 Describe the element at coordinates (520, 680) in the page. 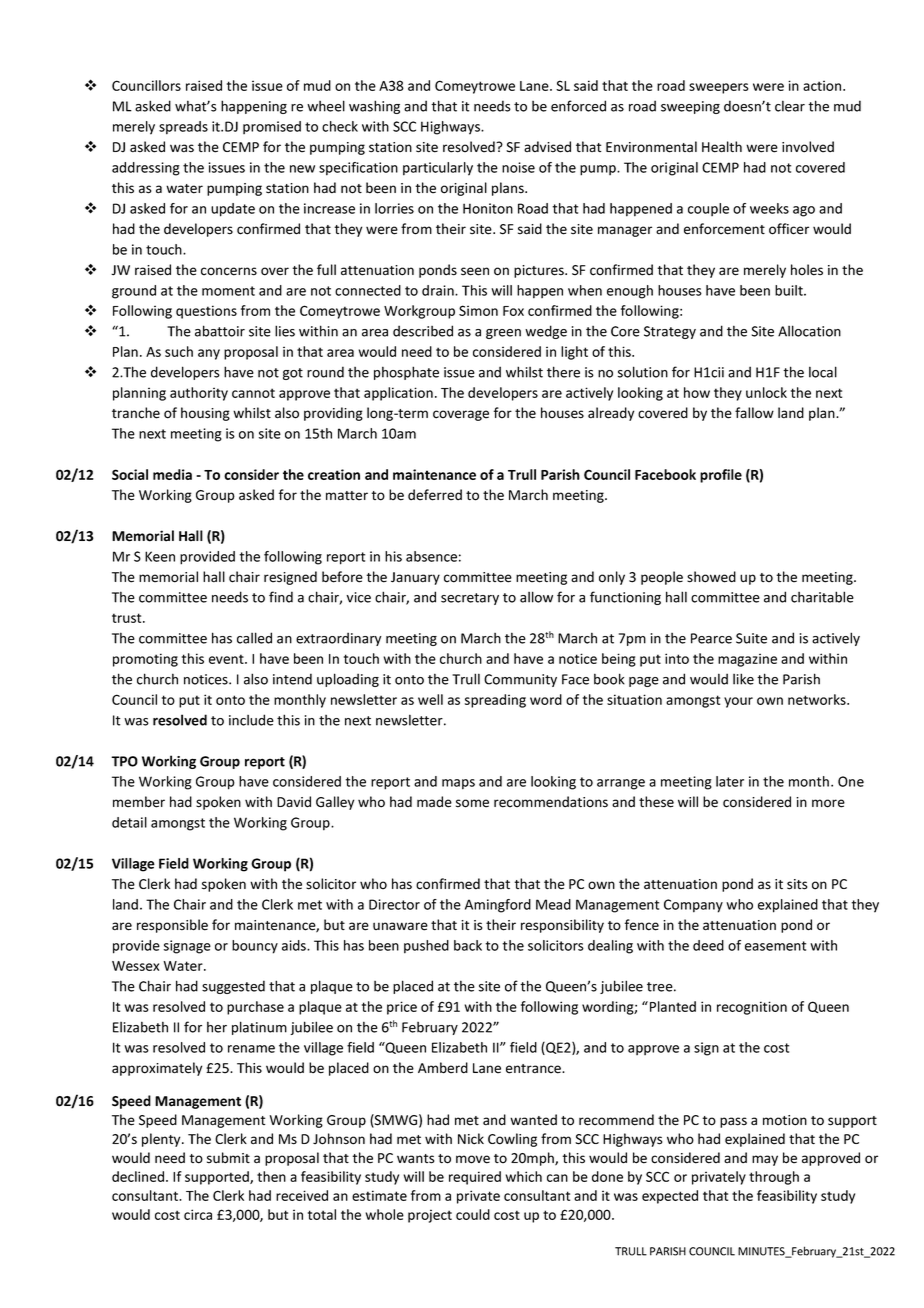

I see `Community` at that location.
